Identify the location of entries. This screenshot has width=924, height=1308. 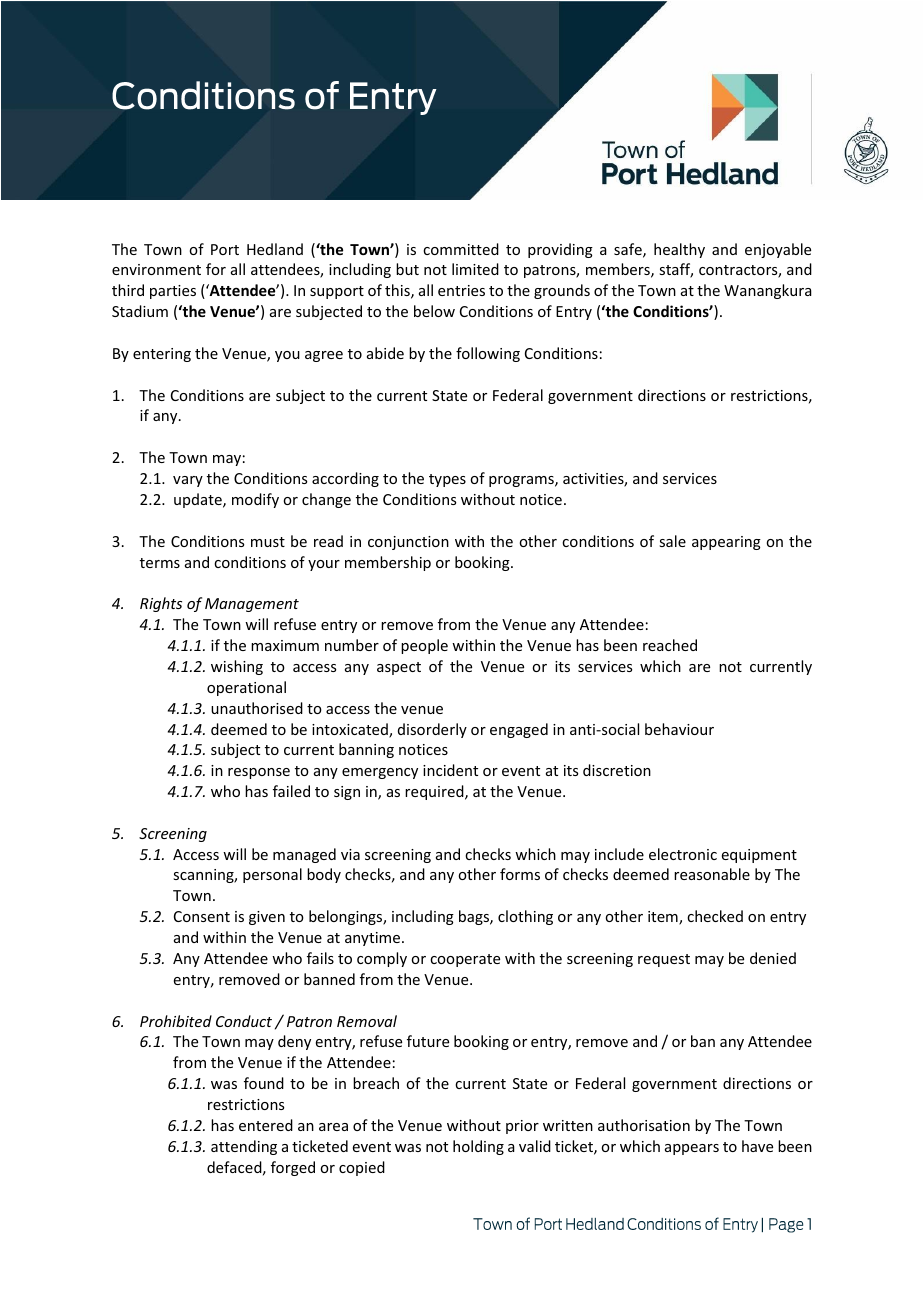
(461, 290).
